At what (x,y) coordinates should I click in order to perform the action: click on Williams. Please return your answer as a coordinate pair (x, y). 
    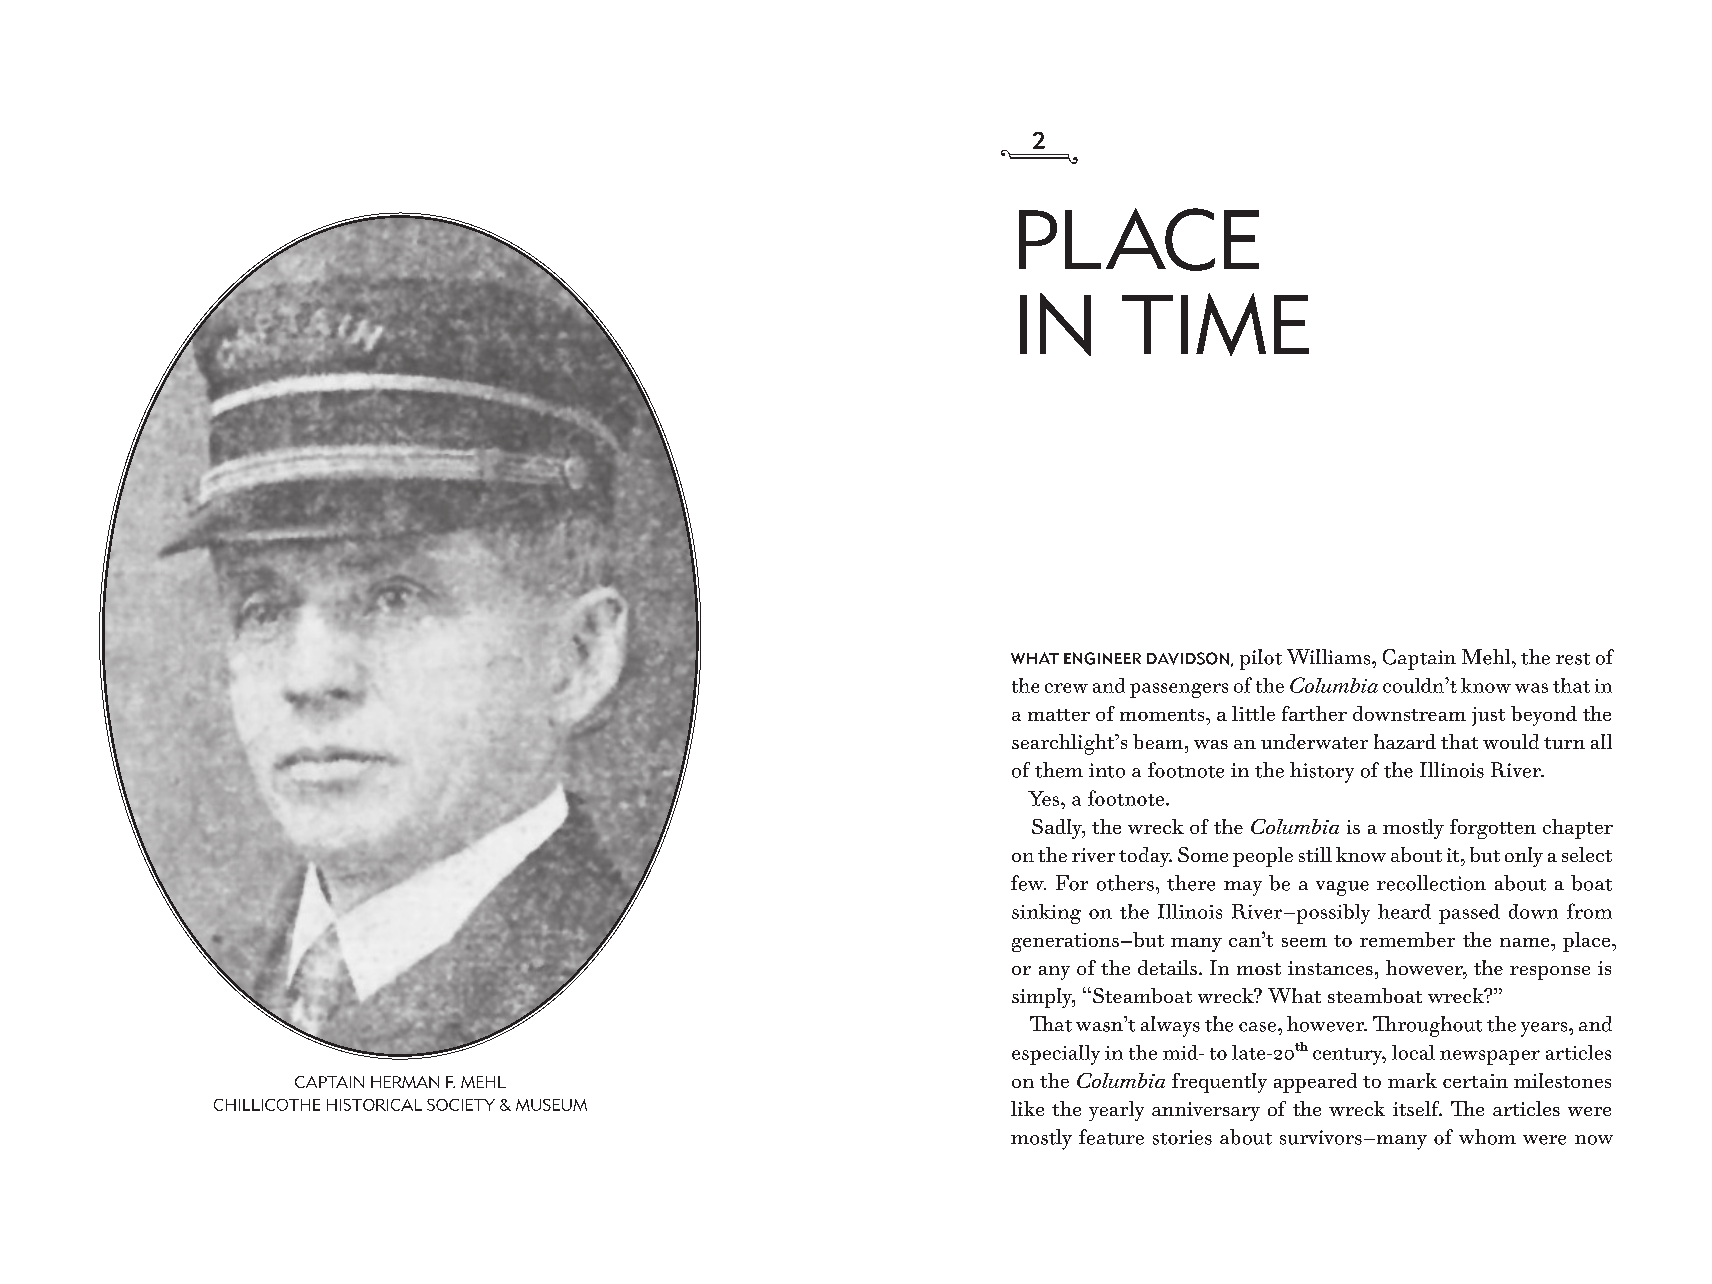
    Looking at the image, I should click on (1330, 657).
